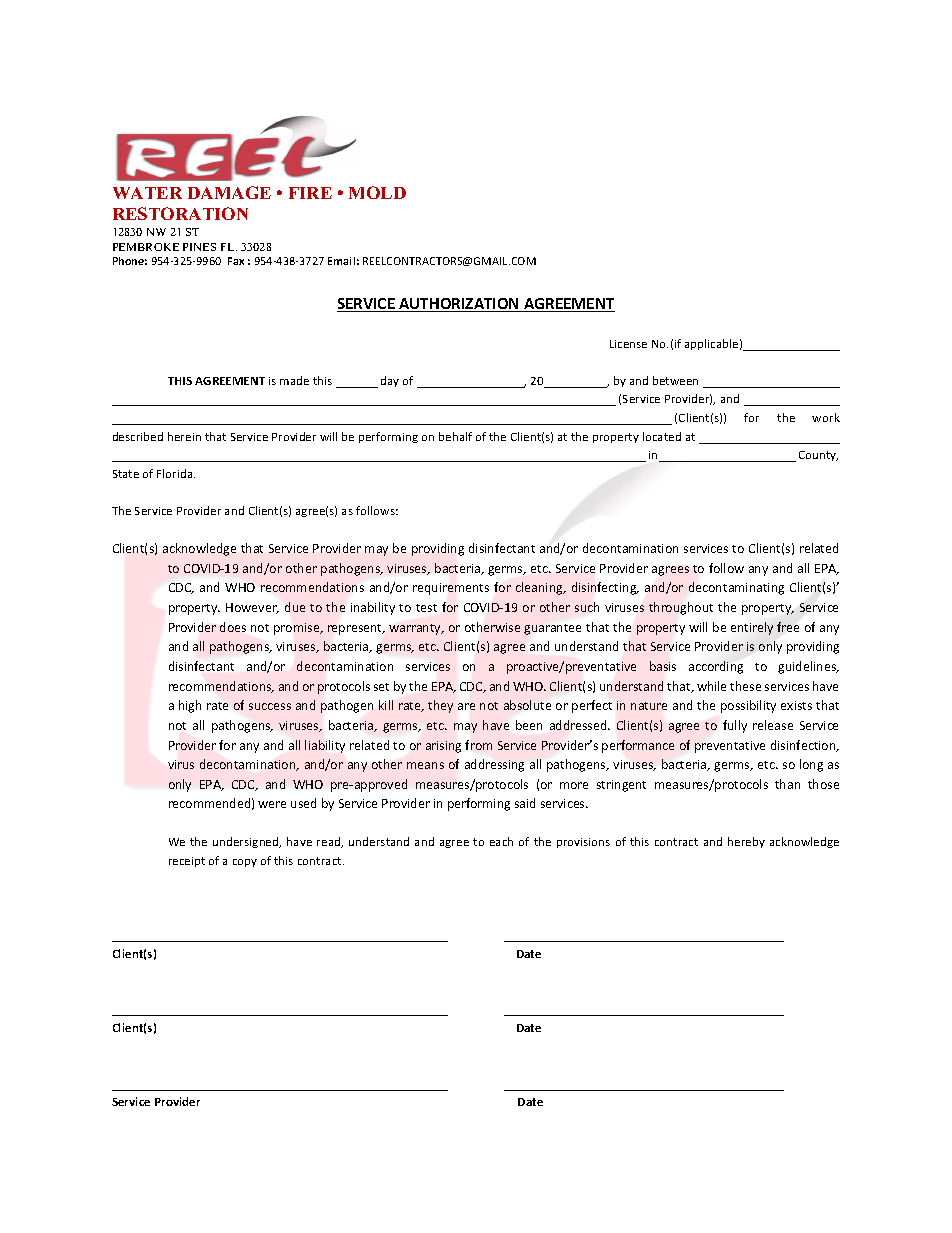 This screenshot has width=952, height=1233. What do you see at coordinates (180, 213) in the screenshot?
I see `RESTORATION` at bounding box center [180, 213].
